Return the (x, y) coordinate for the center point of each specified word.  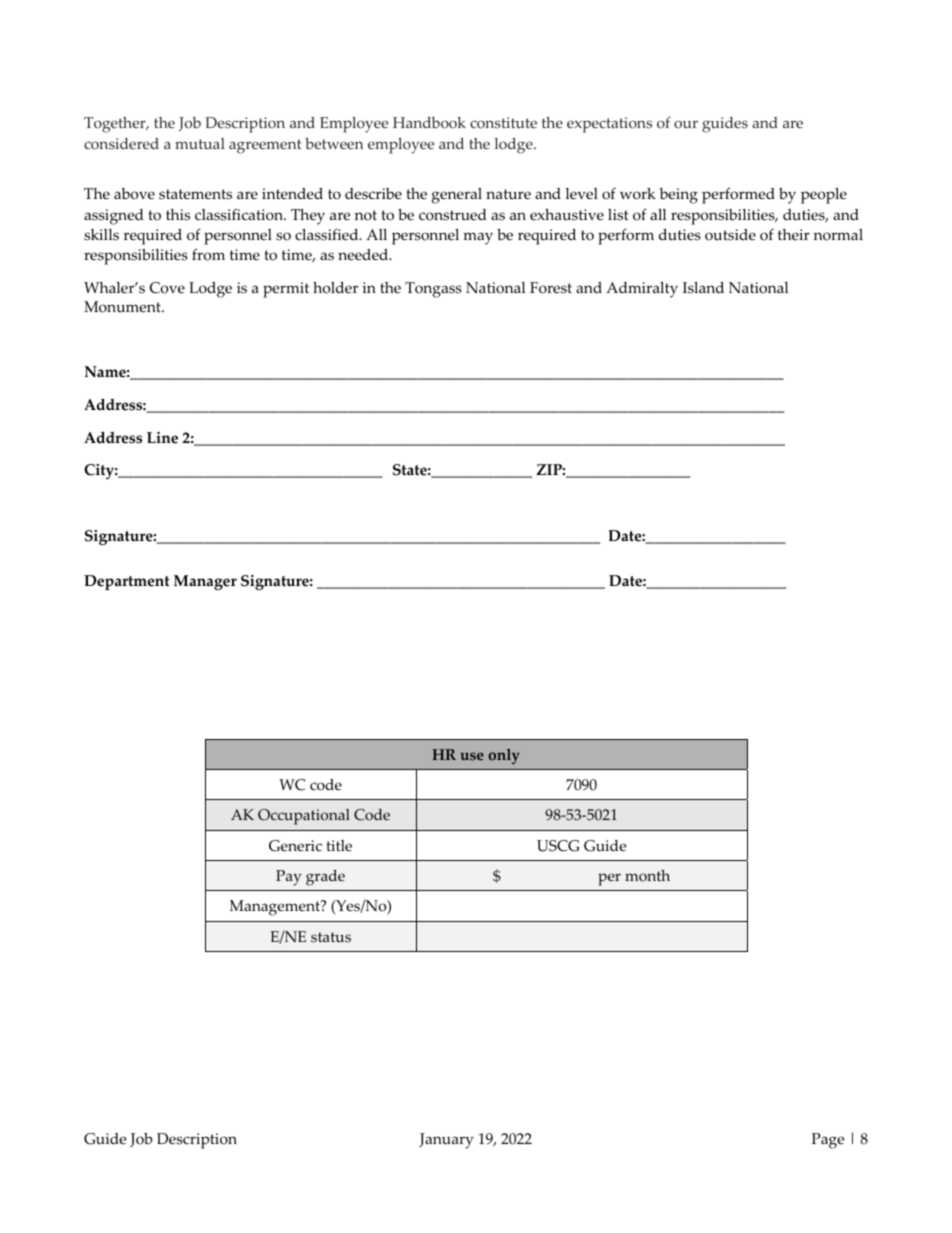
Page (828, 1141)
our (686, 124)
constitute (503, 123)
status (331, 937)
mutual (200, 143)
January (446, 1141)
